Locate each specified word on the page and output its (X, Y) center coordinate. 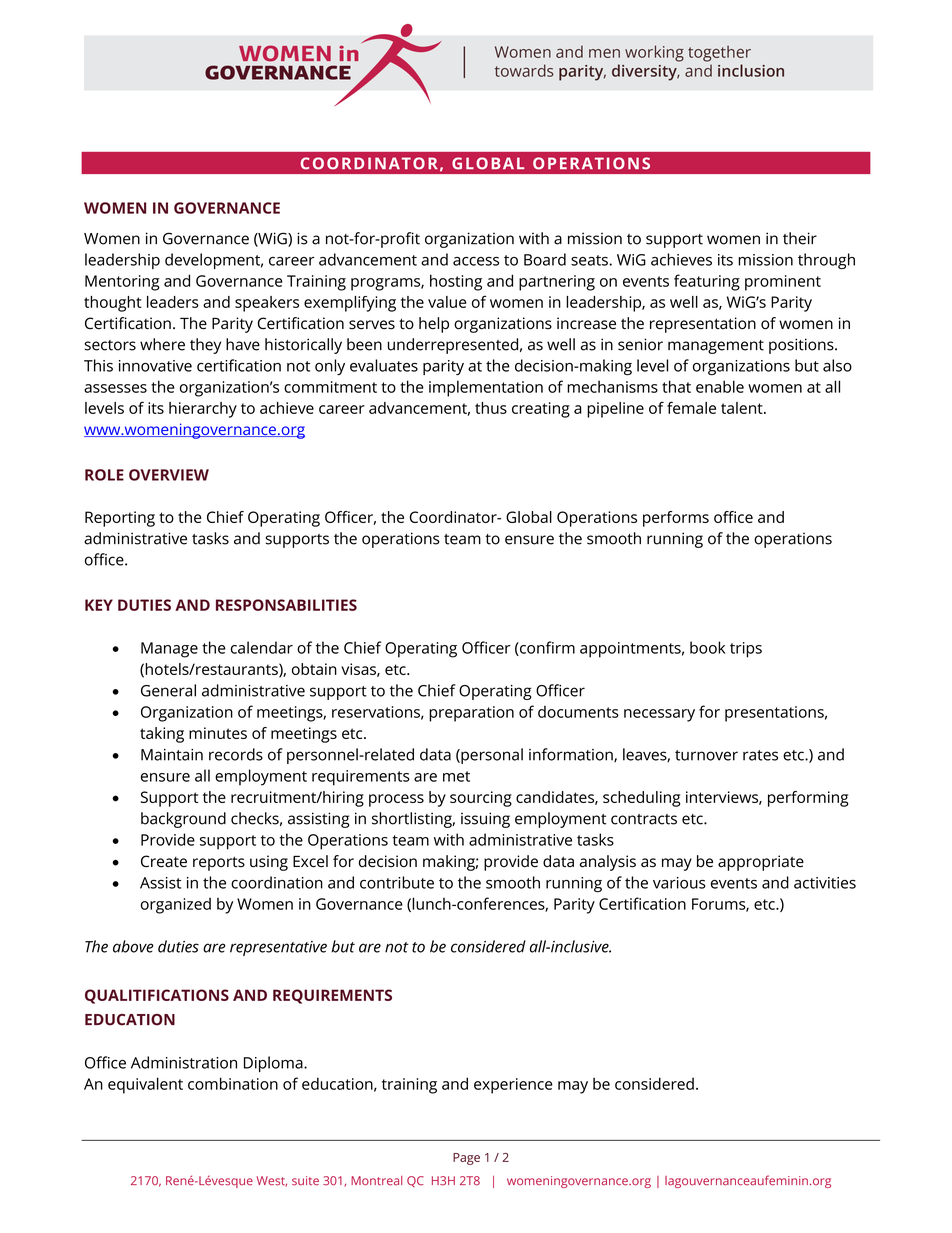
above (133, 946)
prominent (783, 283)
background (183, 820)
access (476, 261)
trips (746, 650)
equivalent (145, 1085)
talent (743, 408)
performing (808, 799)
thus (491, 408)
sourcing (481, 799)
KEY (99, 605)
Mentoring (122, 283)
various (679, 883)
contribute (397, 882)
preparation (471, 714)
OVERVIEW (169, 475)
